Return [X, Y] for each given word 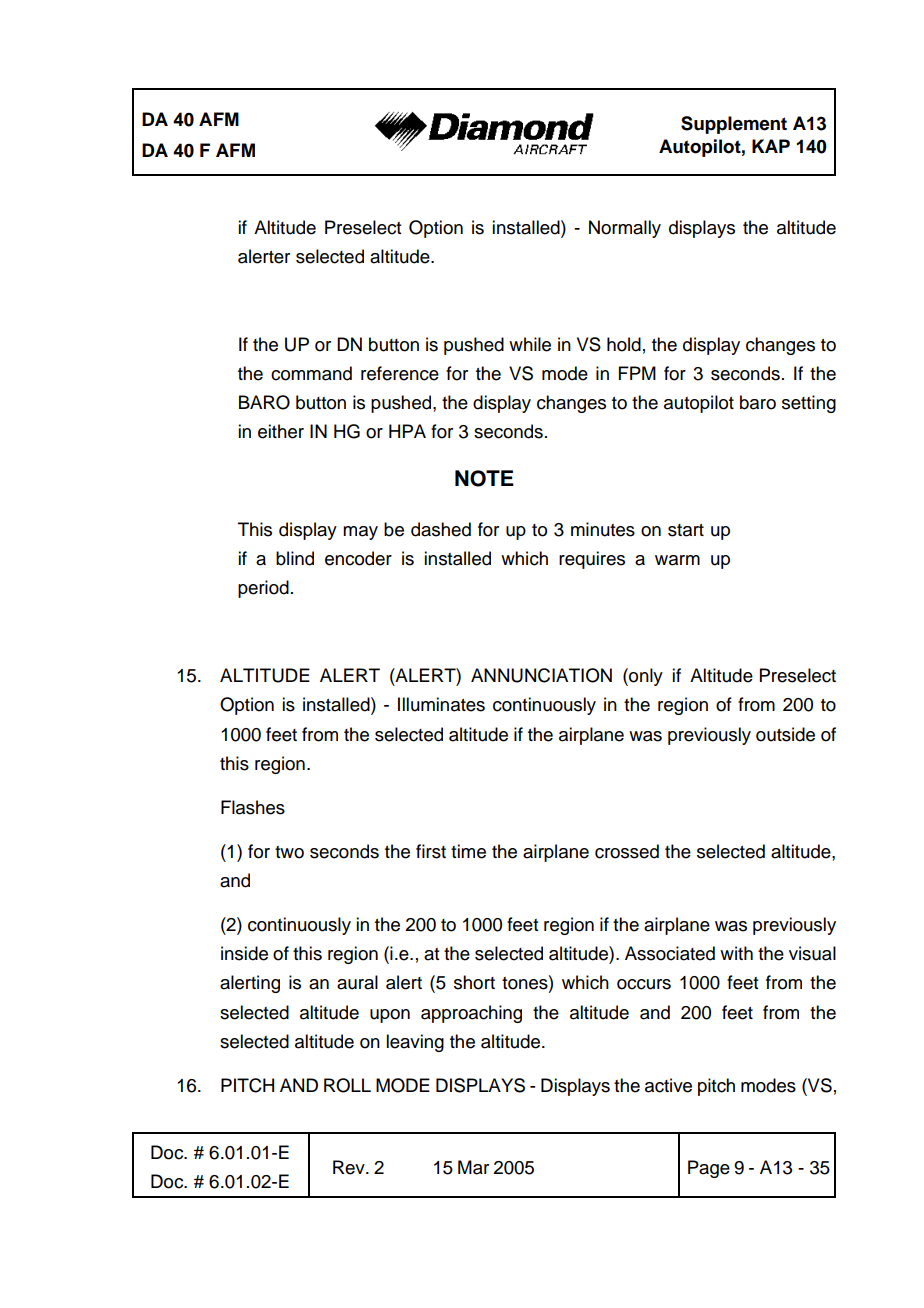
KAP [771, 146]
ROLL [347, 1085]
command [311, 373]
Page [709, 1169]
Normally [625, 229]
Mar [473, 1167]
